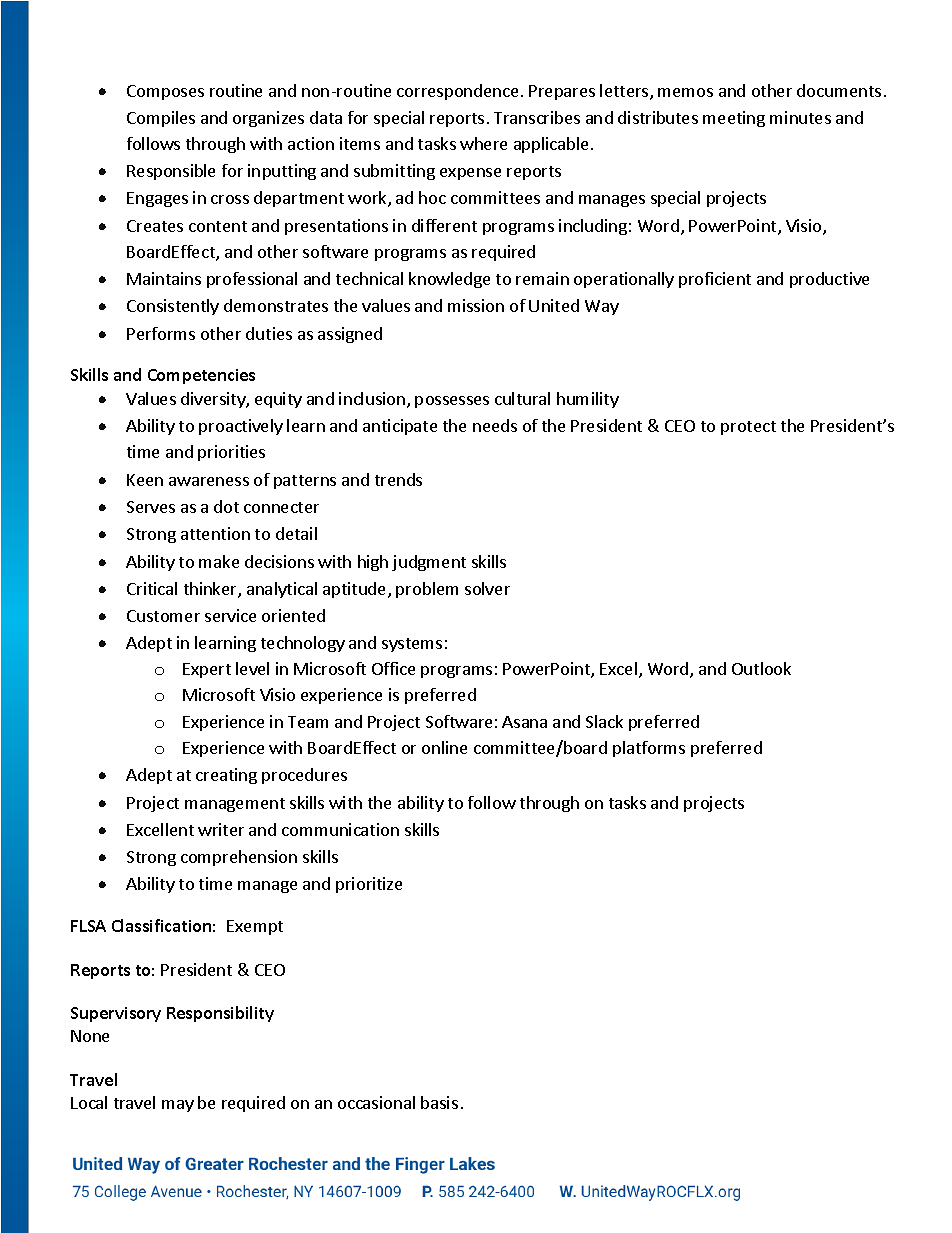 This screenshot has width=952, height=1233. Describe the element at coordinates (761, 668) in the screenshot. I see `Outlook` at that location.
